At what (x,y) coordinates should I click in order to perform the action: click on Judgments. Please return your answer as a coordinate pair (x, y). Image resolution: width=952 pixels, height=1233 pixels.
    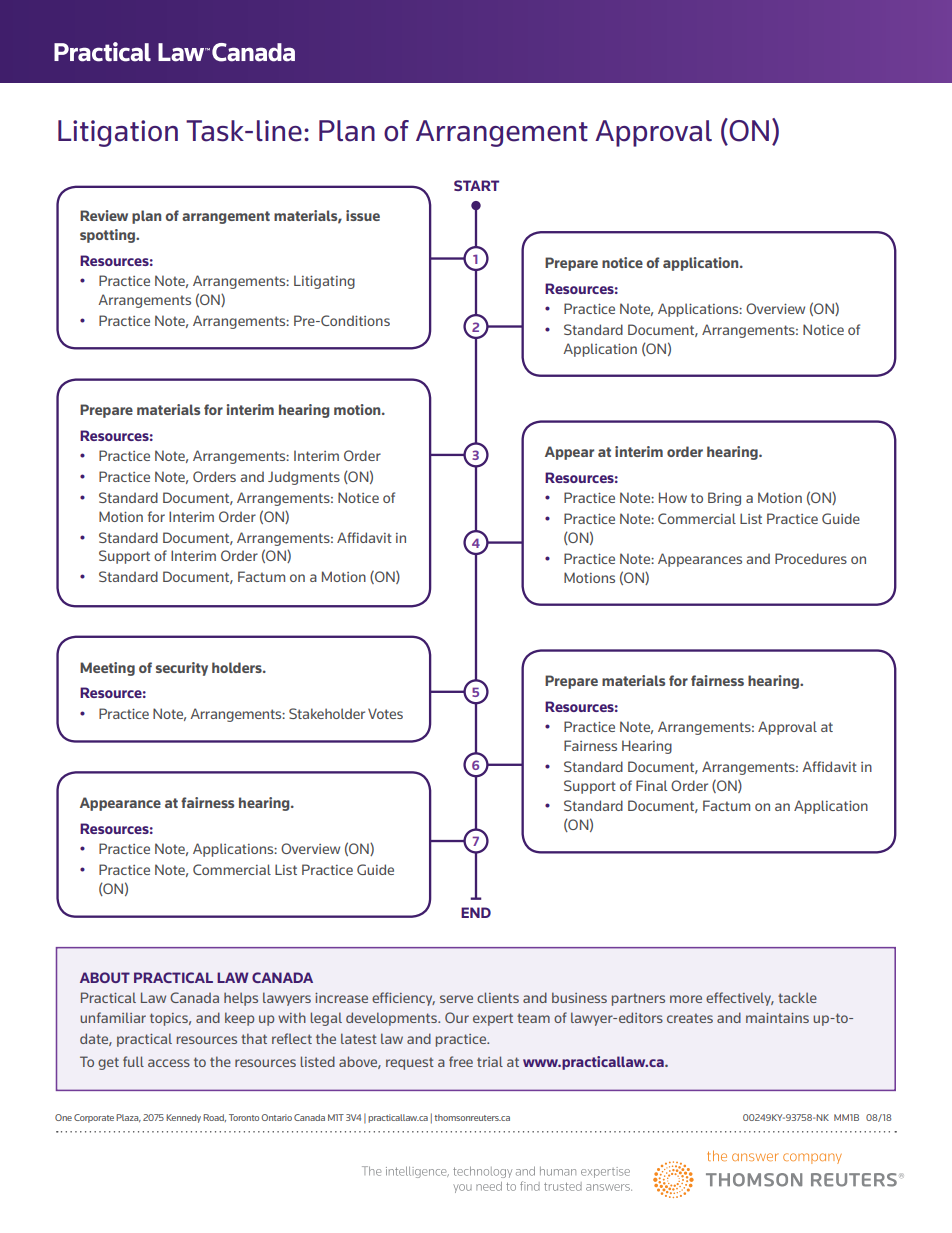
    Looking at the image, I should click on (304, 478).
